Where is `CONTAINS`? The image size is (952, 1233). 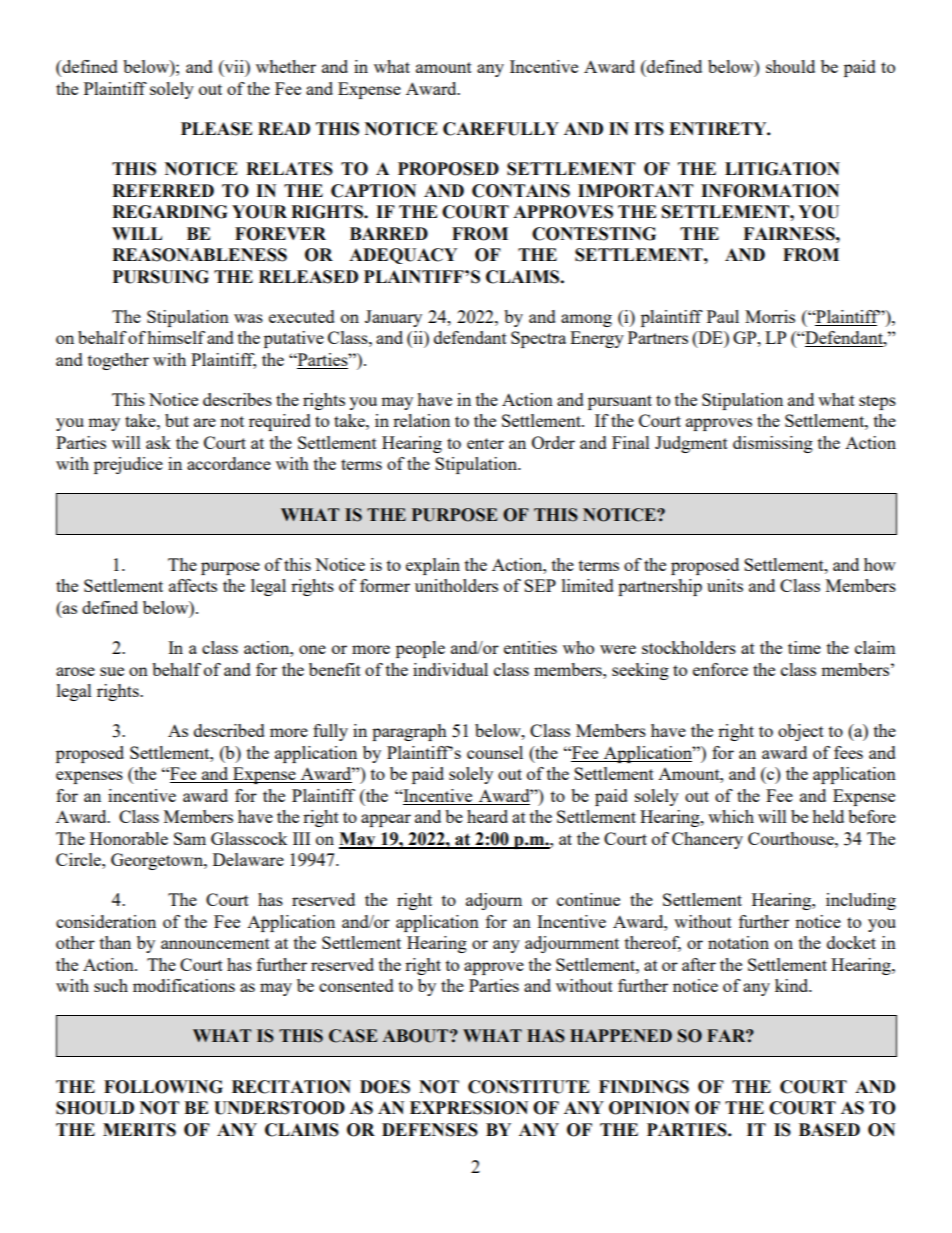
CONTAINS is located at coordinates (521, 191).
